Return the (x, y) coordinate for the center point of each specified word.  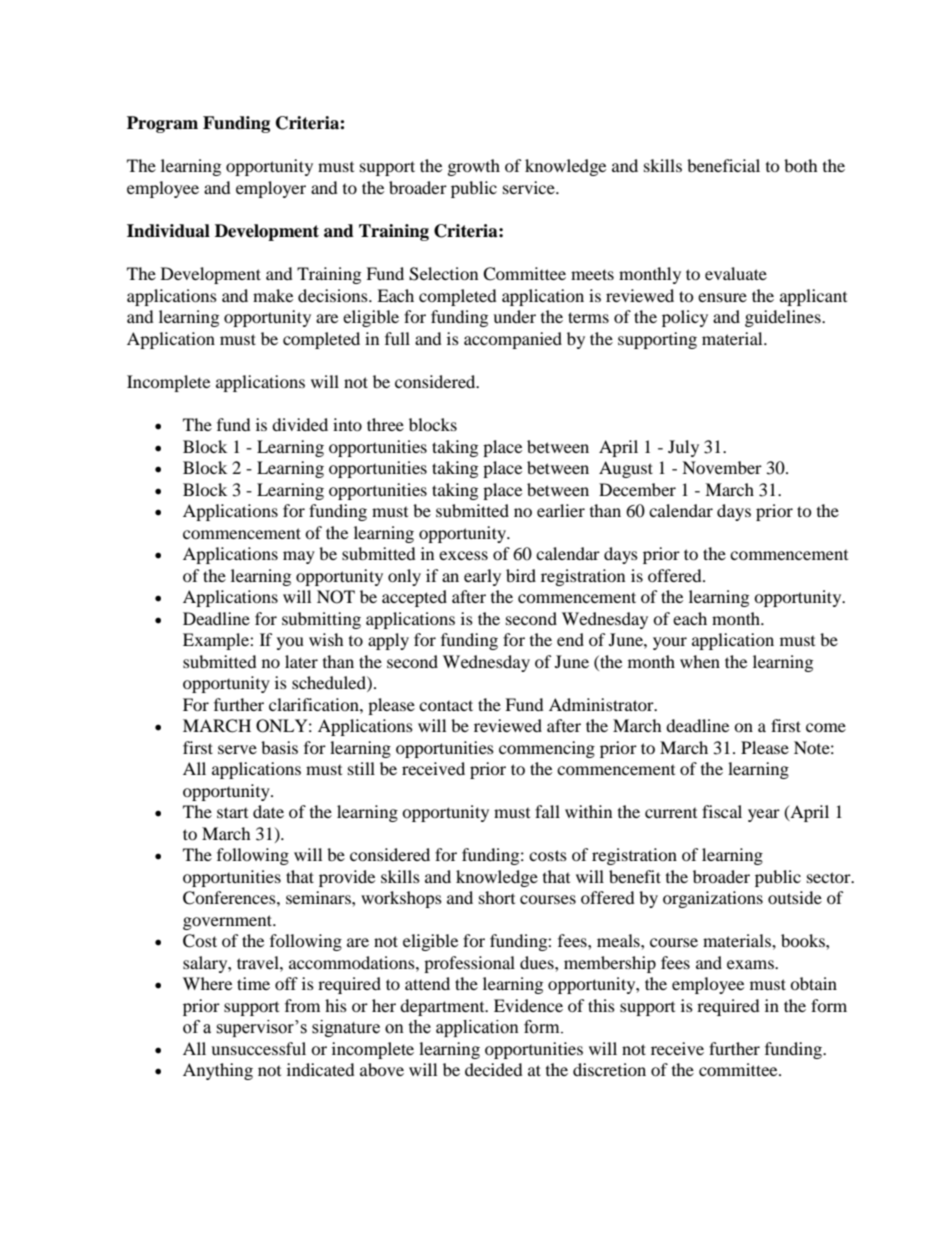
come (826, 727)
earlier (561, 510)
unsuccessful (258, 1048)
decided (494, 1069)
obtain (813, 983)
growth (474, 167)
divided (300, 424)
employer (271, 189)
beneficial (723, 165)
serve (237, 749)
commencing (547, 749)
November (722, 467)
